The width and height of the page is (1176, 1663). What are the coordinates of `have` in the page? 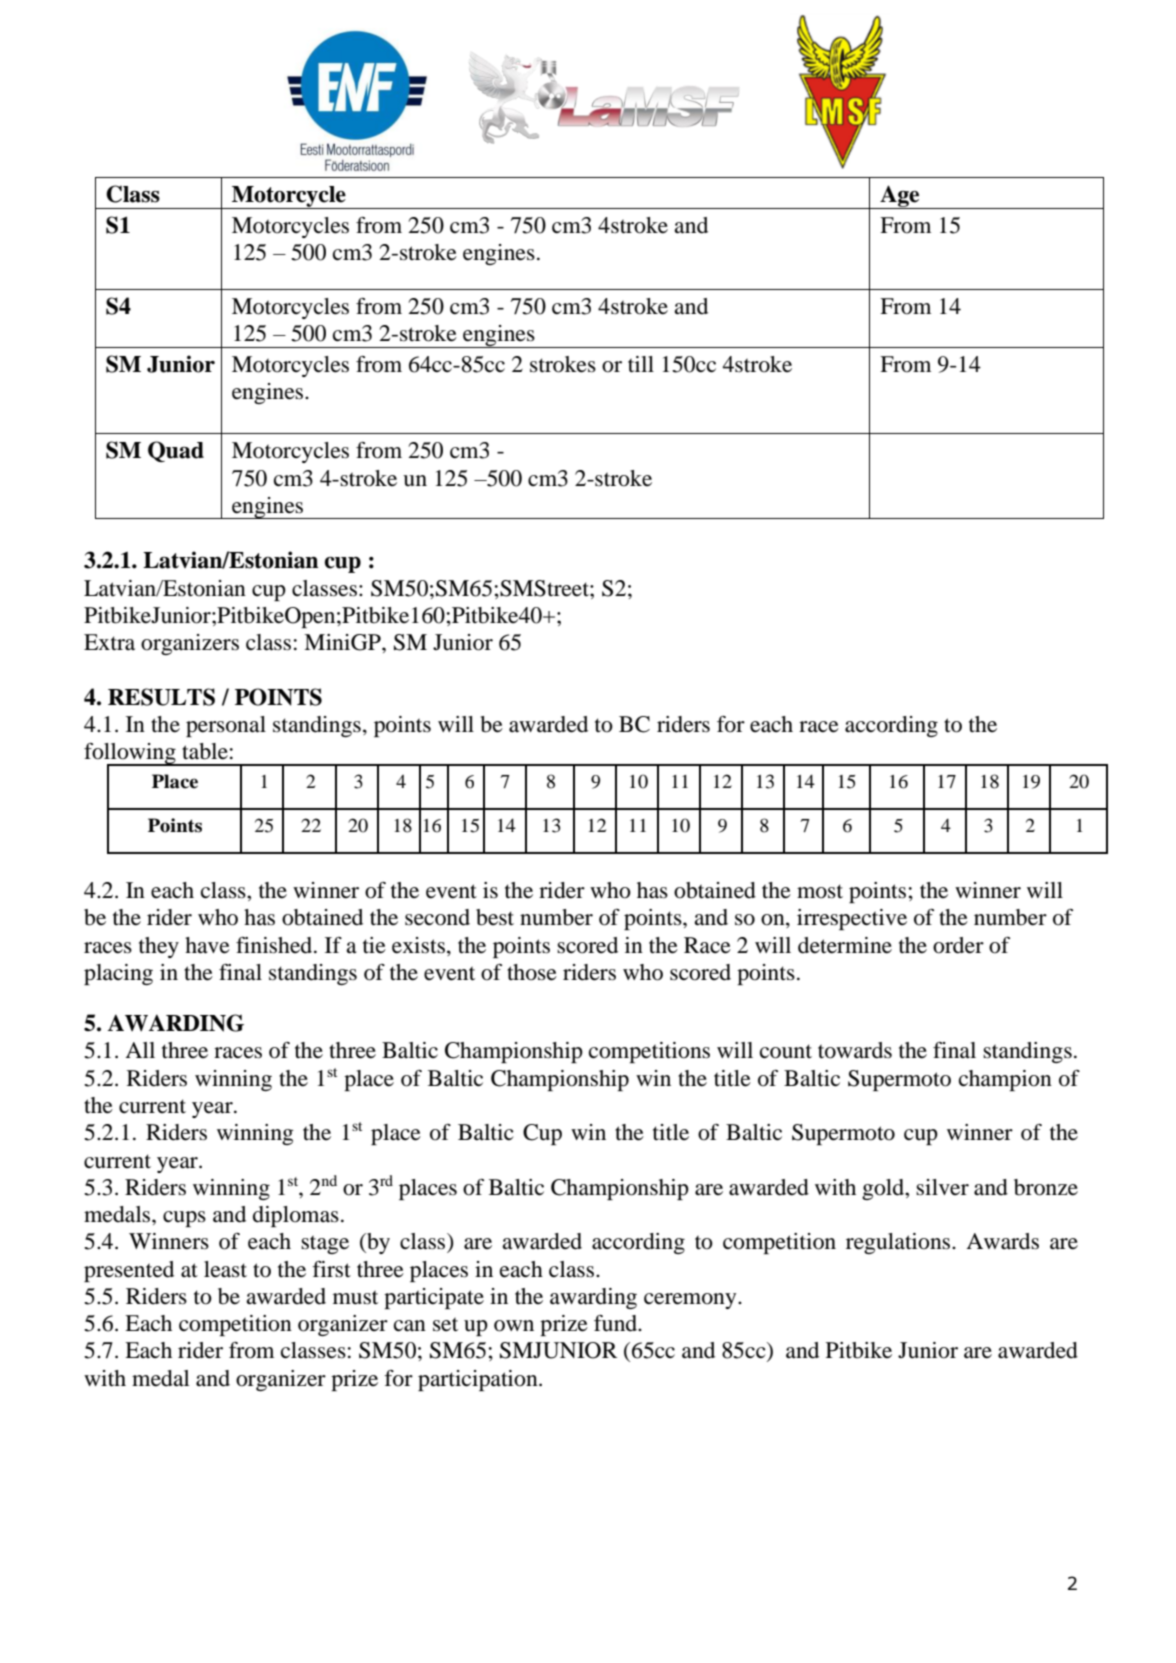 It's located at (207, 945).
